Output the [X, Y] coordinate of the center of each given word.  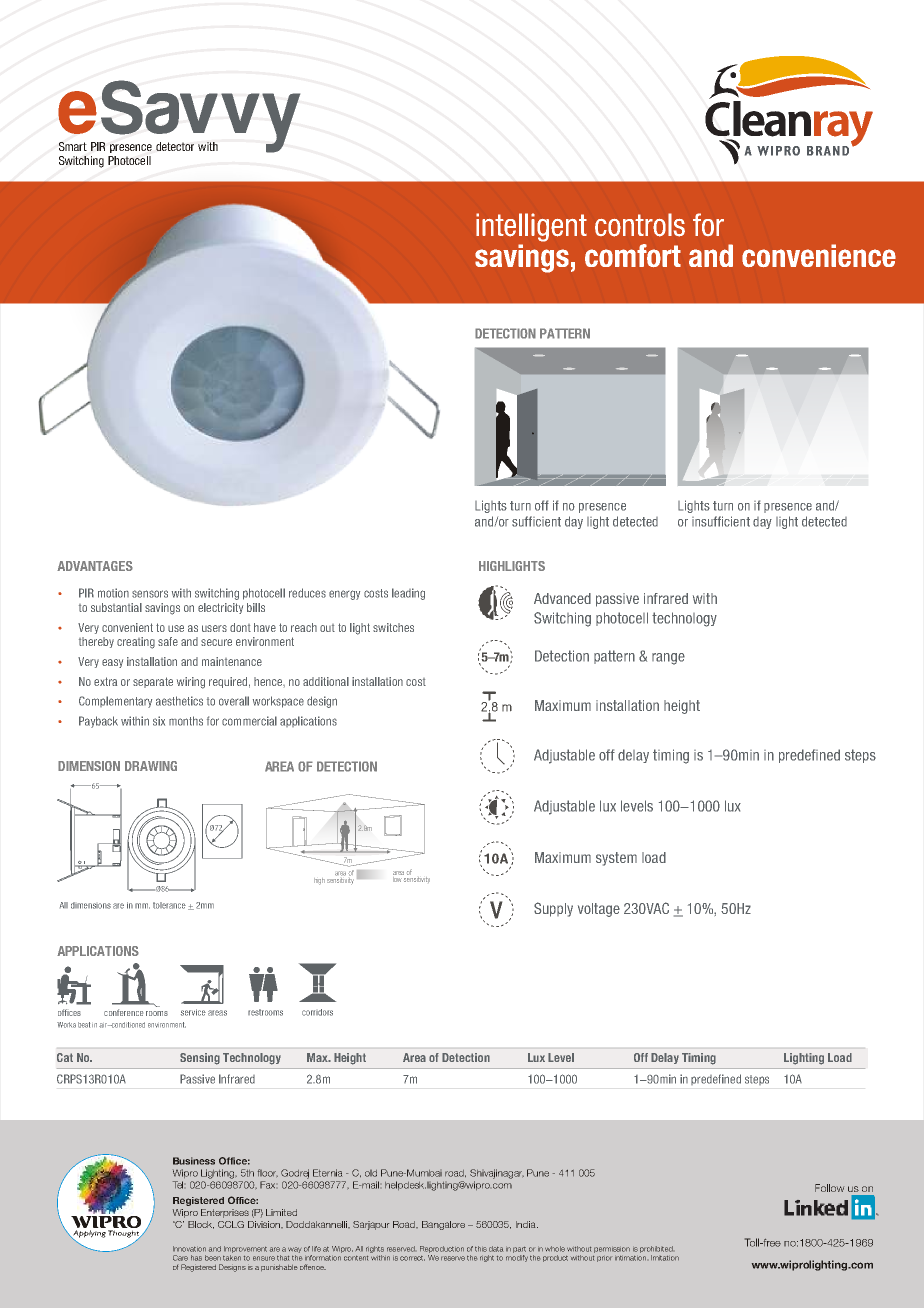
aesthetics [179, 701]
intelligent [531, 227]
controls [640, 225]
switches [393, 627]
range [668, 659]
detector [175, 146]
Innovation [189, 1249]
